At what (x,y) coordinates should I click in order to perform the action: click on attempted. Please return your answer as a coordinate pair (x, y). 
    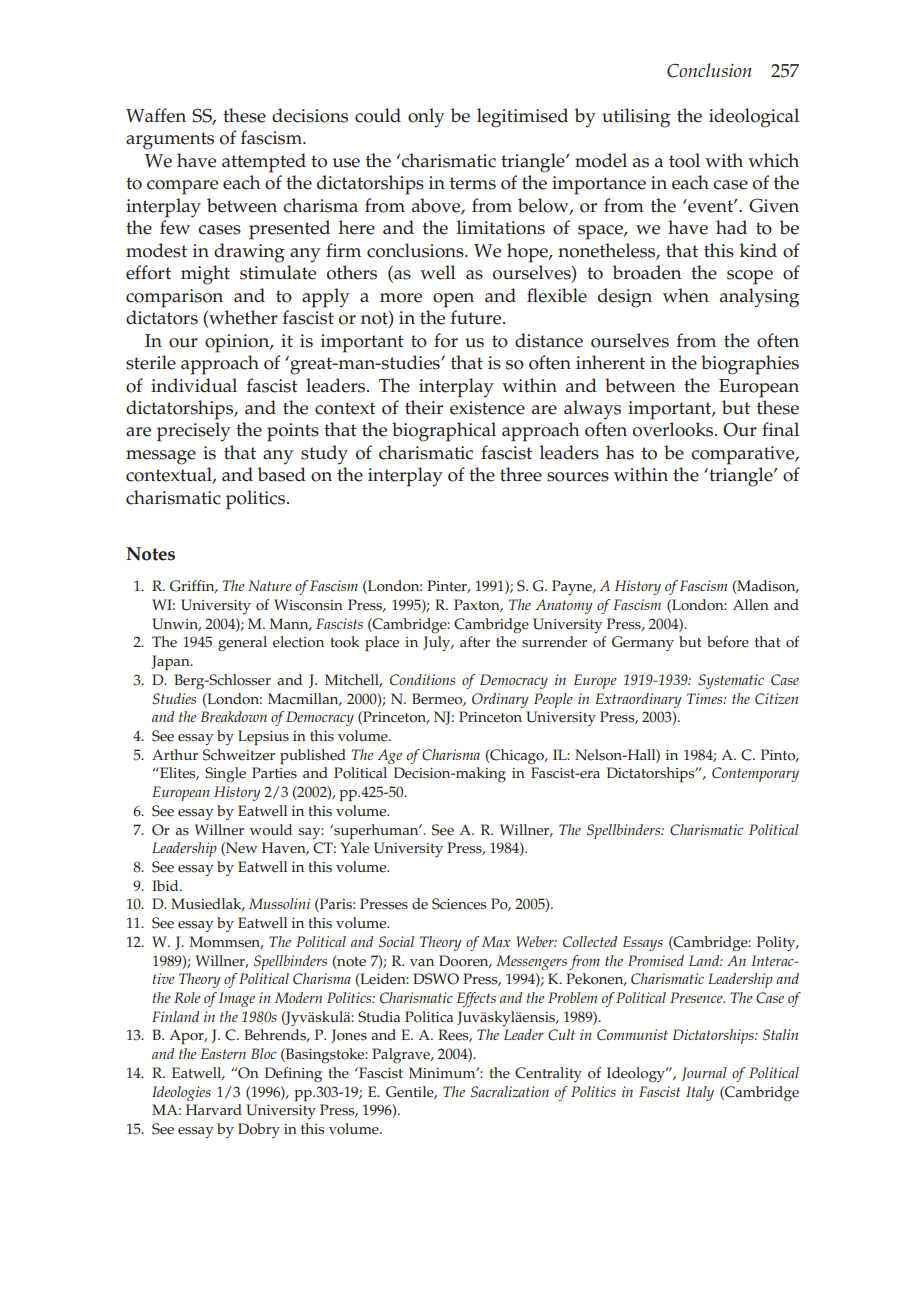
    Looking at the image, I should click on (264, 163).
